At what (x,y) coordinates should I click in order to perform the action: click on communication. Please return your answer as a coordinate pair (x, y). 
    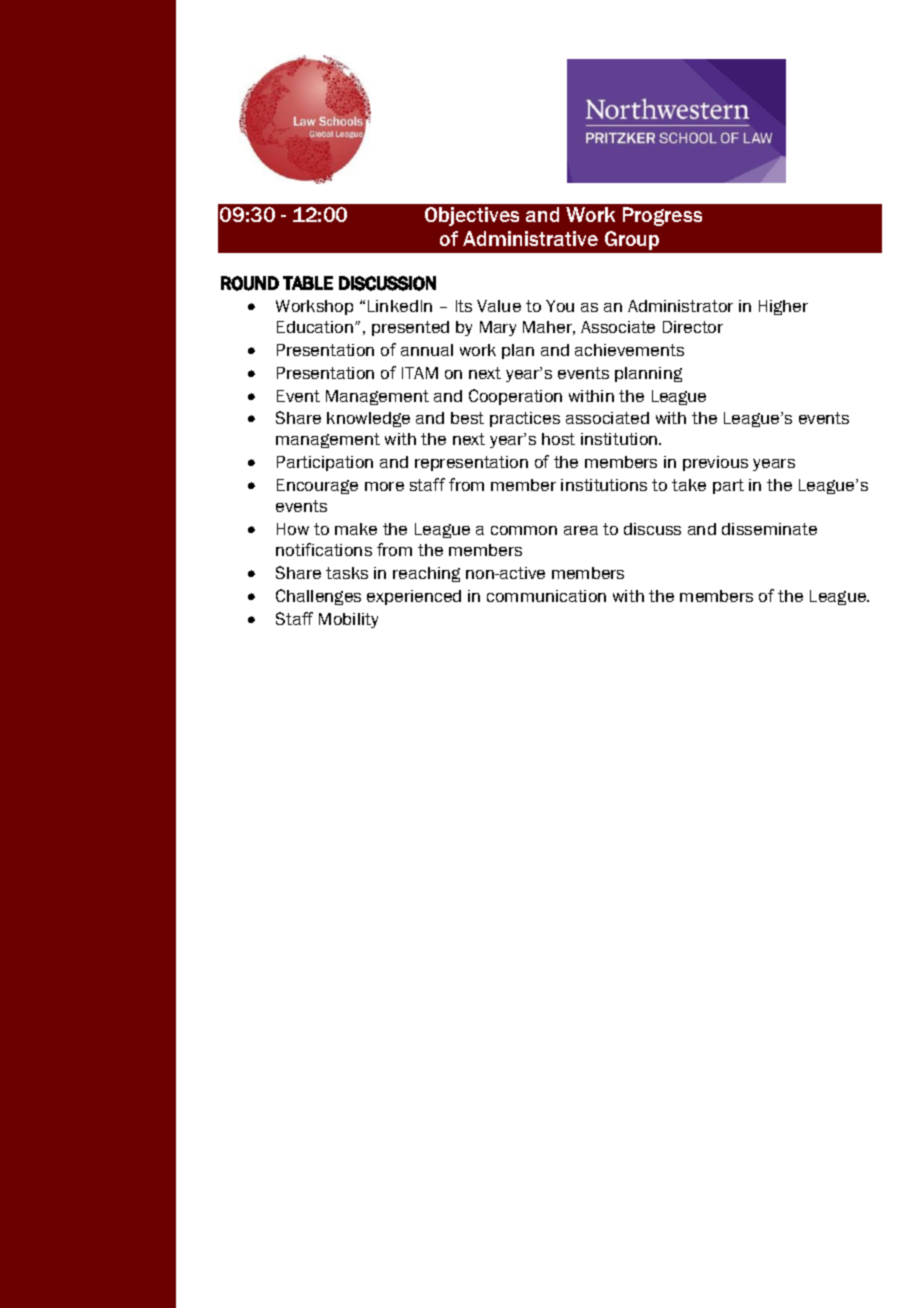
    Looking at the image, I should click on (546, 596).
